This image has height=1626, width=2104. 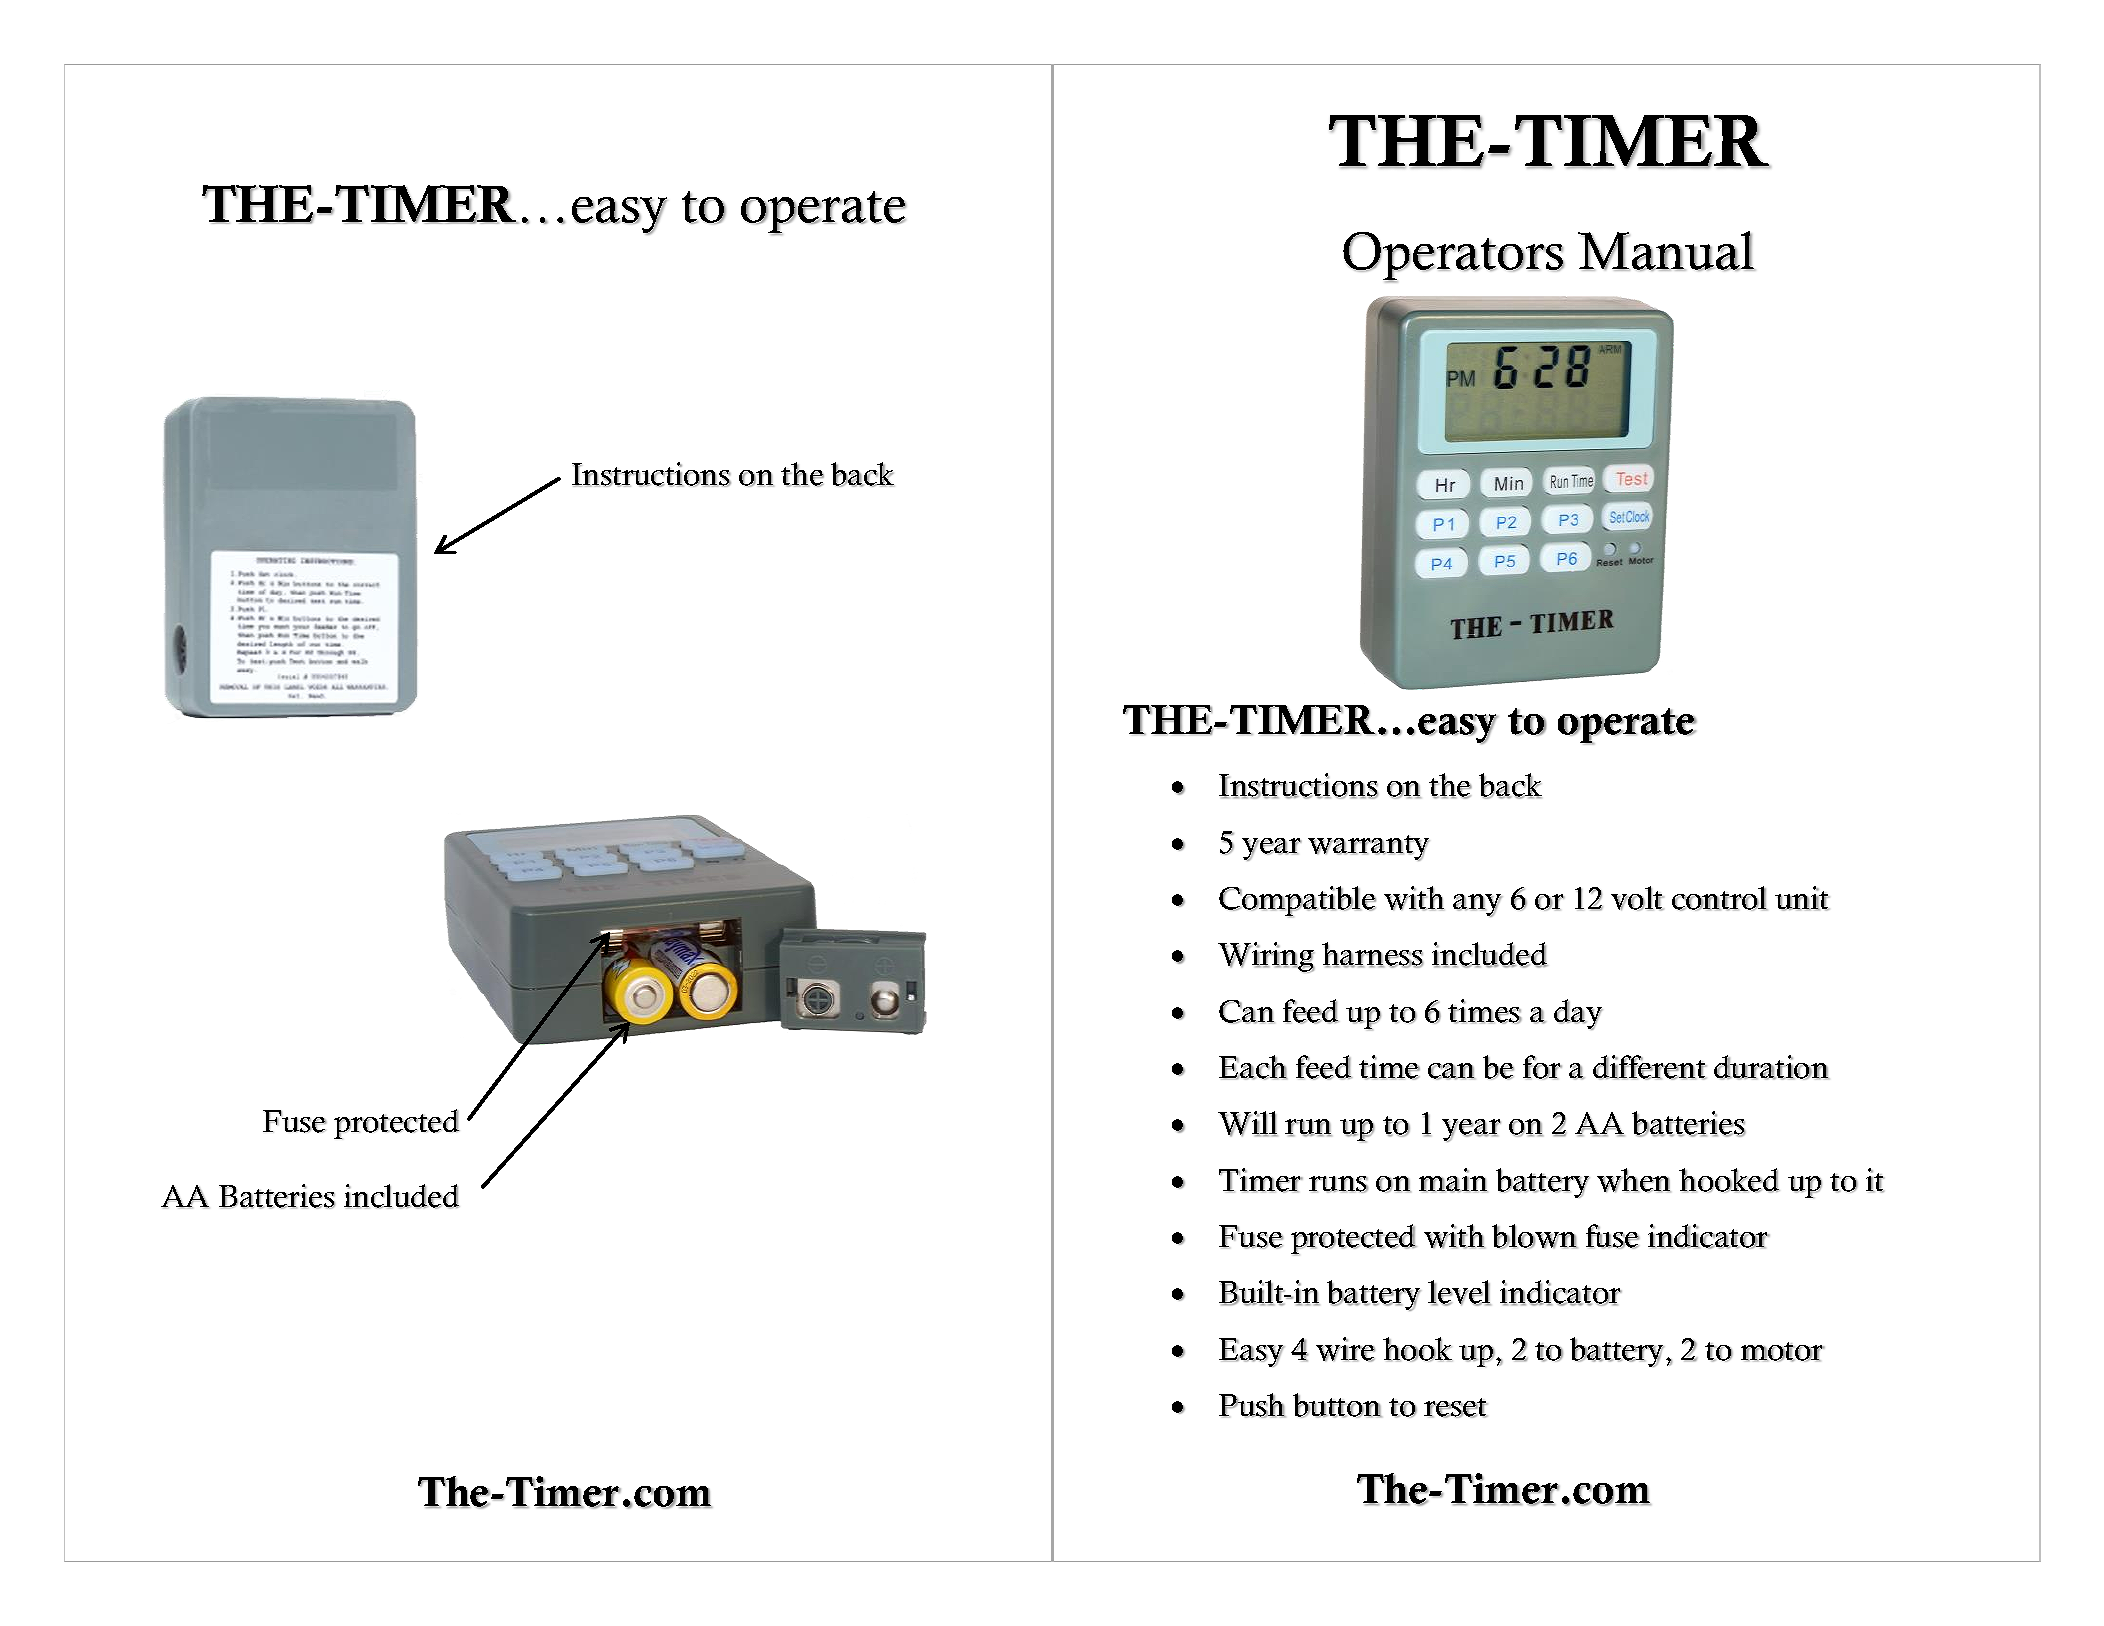 What do you see at coordinates (1453, 257) in the image?
I see `Operators` at bounding box center [1453, 257].
